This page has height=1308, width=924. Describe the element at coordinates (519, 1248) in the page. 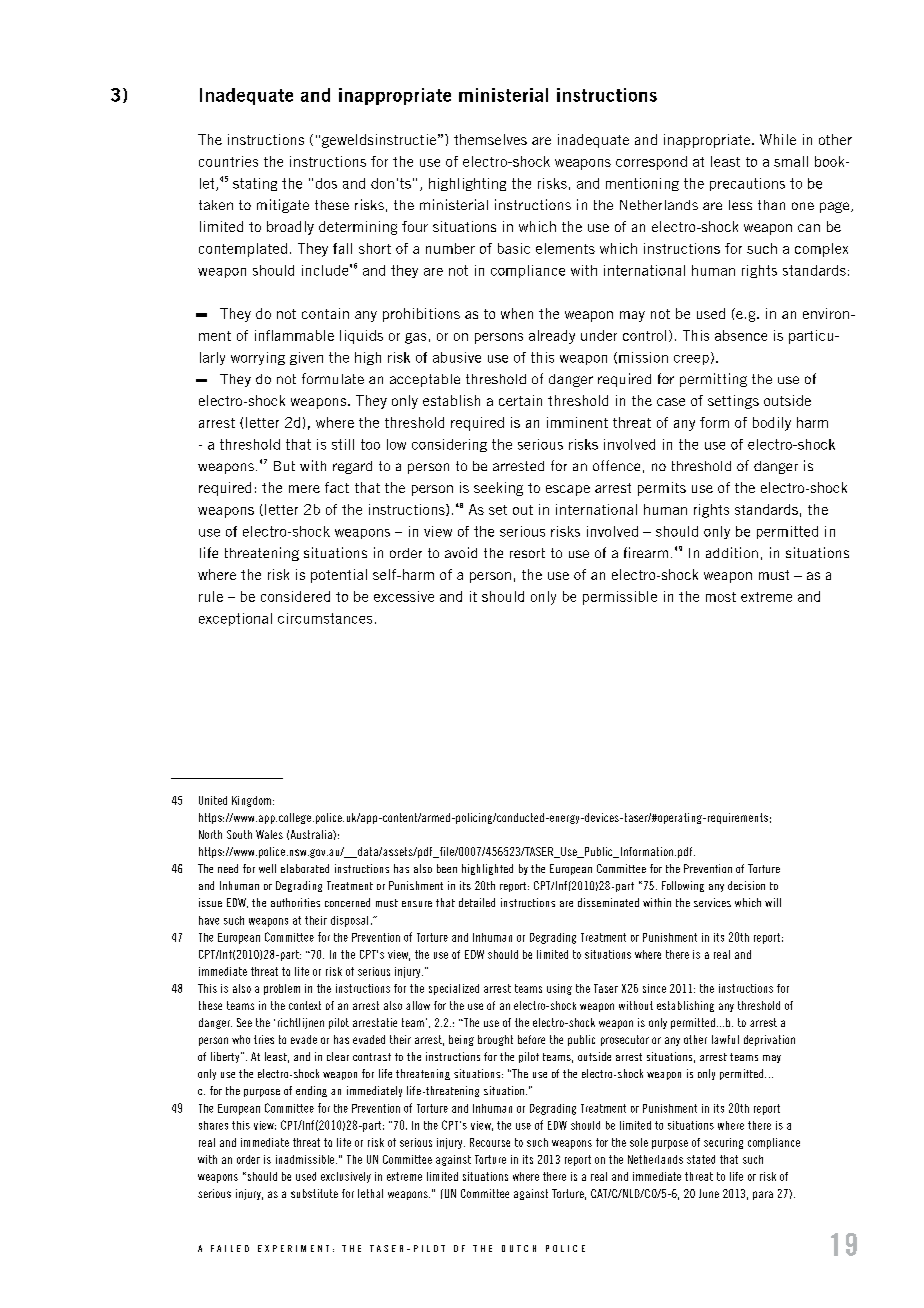

I see `DUTCH` at that location.
